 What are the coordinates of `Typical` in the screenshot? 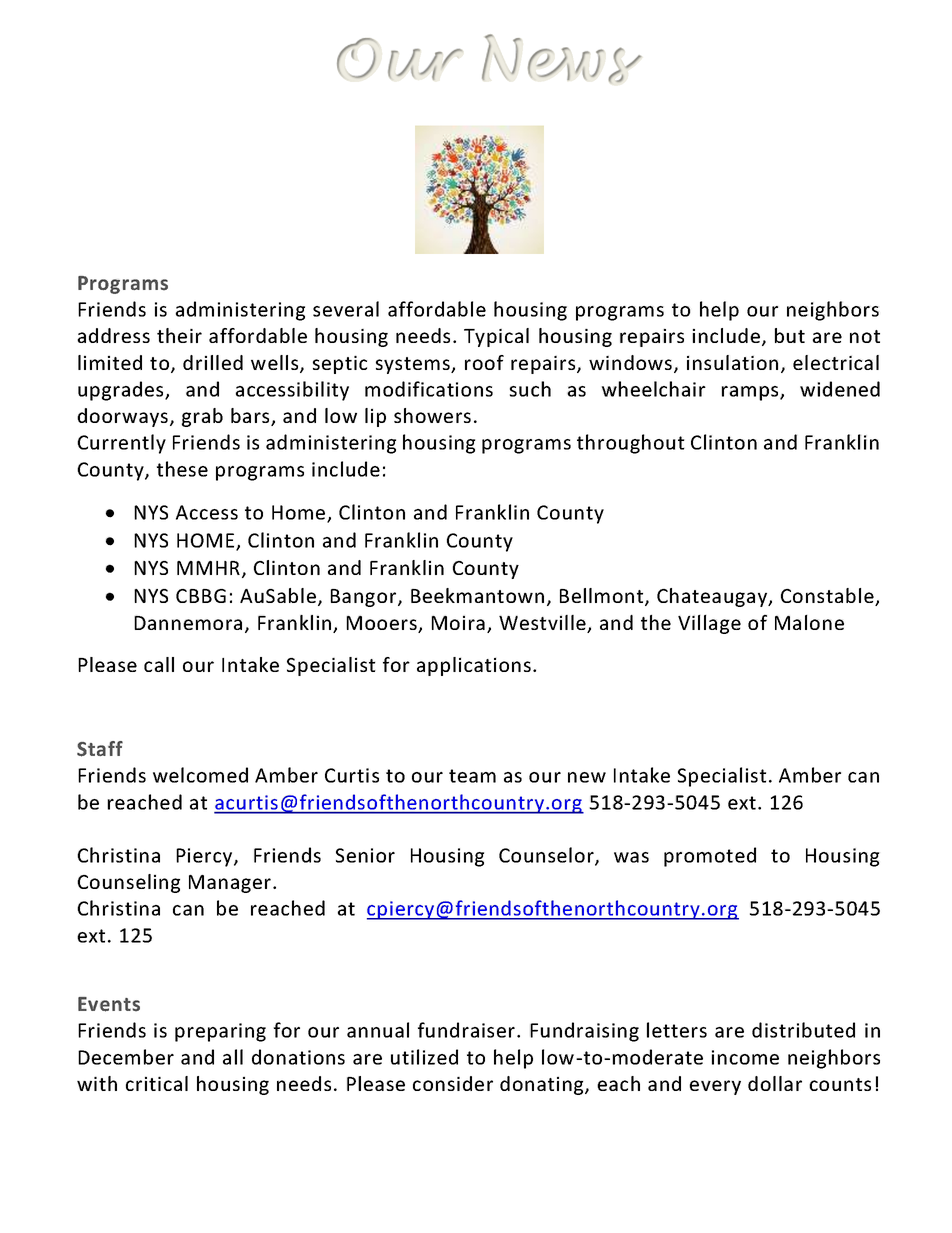 It's located at (496, 337).
